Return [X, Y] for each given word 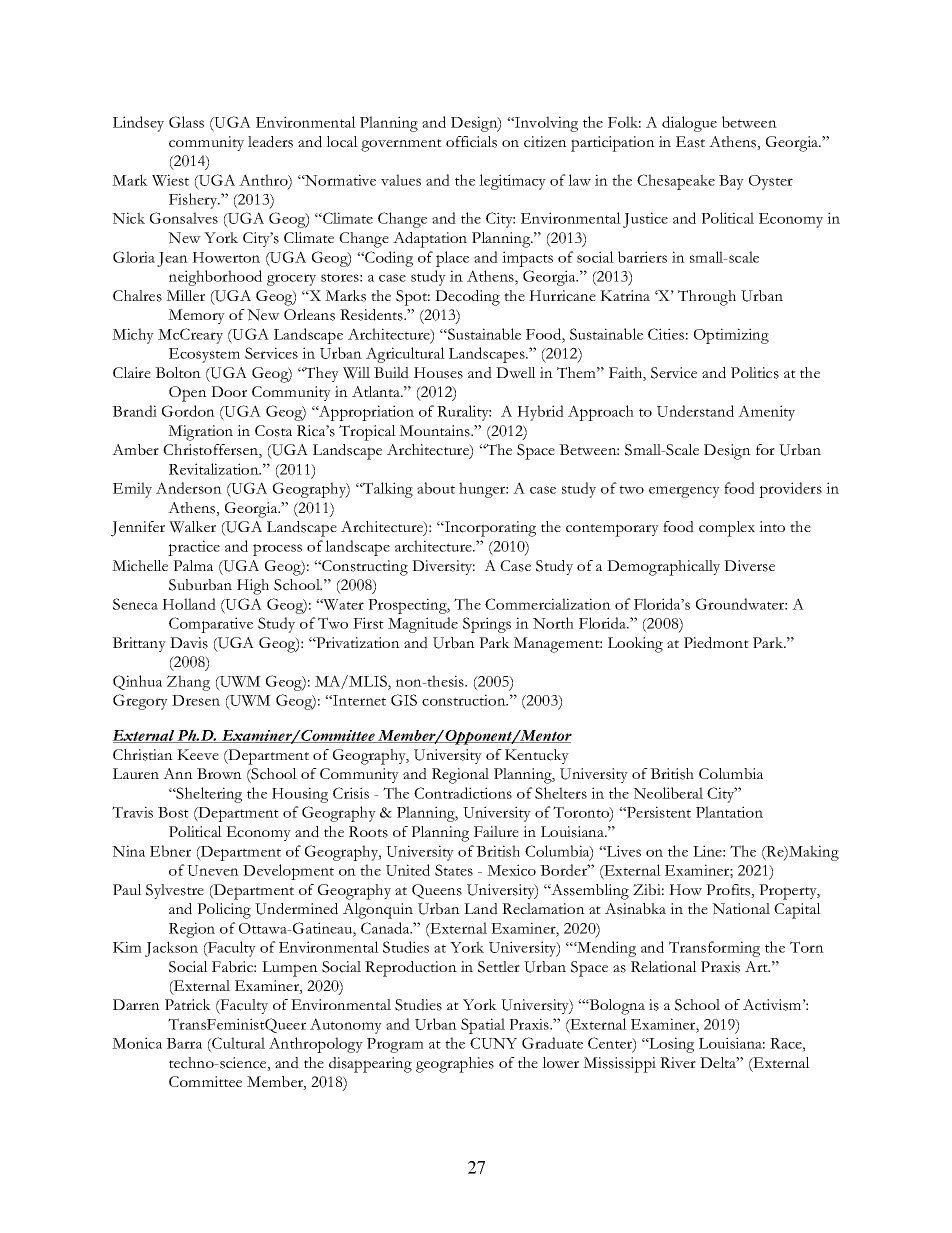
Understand [695, 411]
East [690, 142]
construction [465, 700]
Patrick [188, 1005]
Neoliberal [668, 793]
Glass [186, 122]
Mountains [435, 431]
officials [471, 142]
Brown [219, 773]
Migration [200, 433]
